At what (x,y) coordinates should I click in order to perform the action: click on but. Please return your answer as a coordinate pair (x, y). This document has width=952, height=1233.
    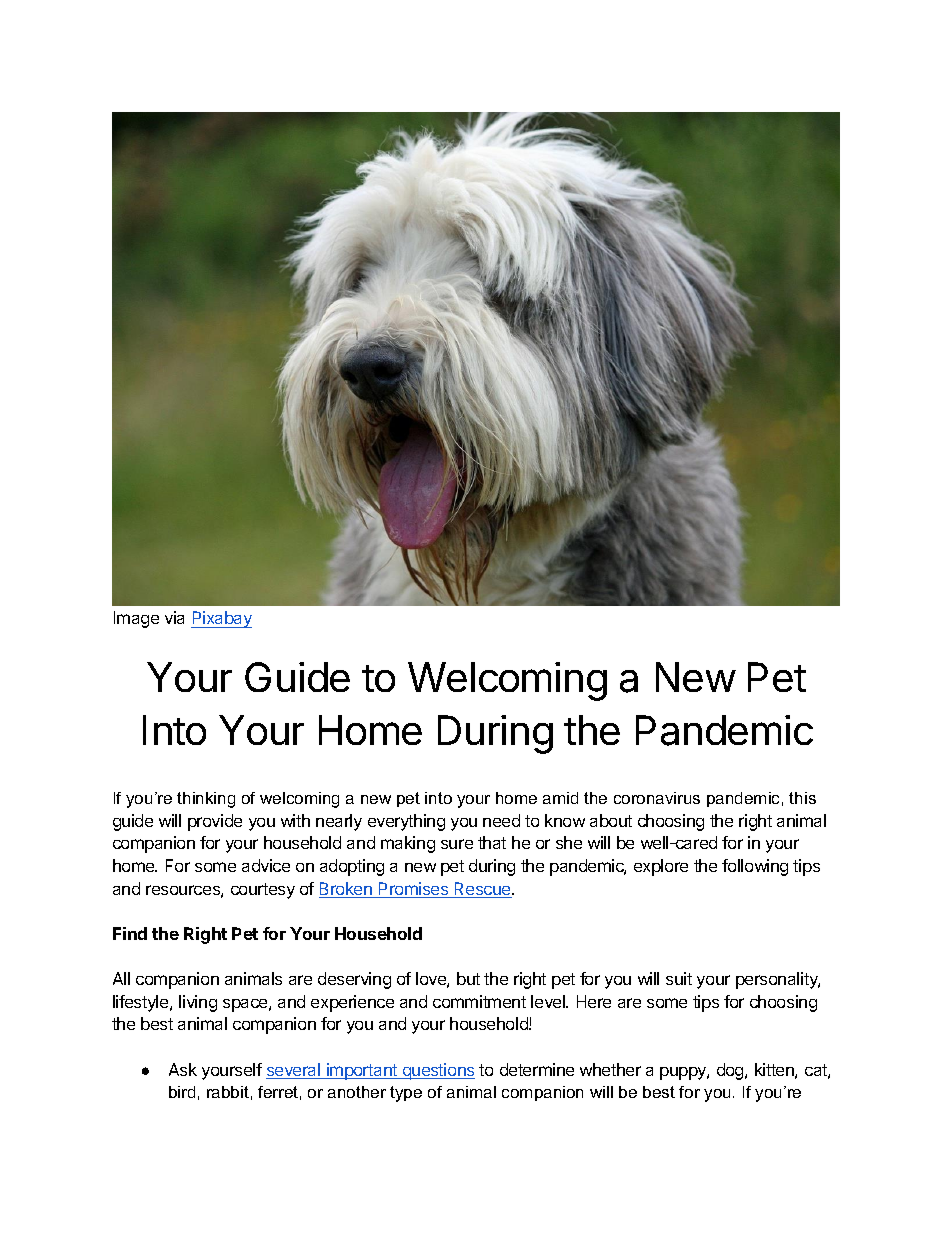
    Looking at the image, I should click on (468, 978).
